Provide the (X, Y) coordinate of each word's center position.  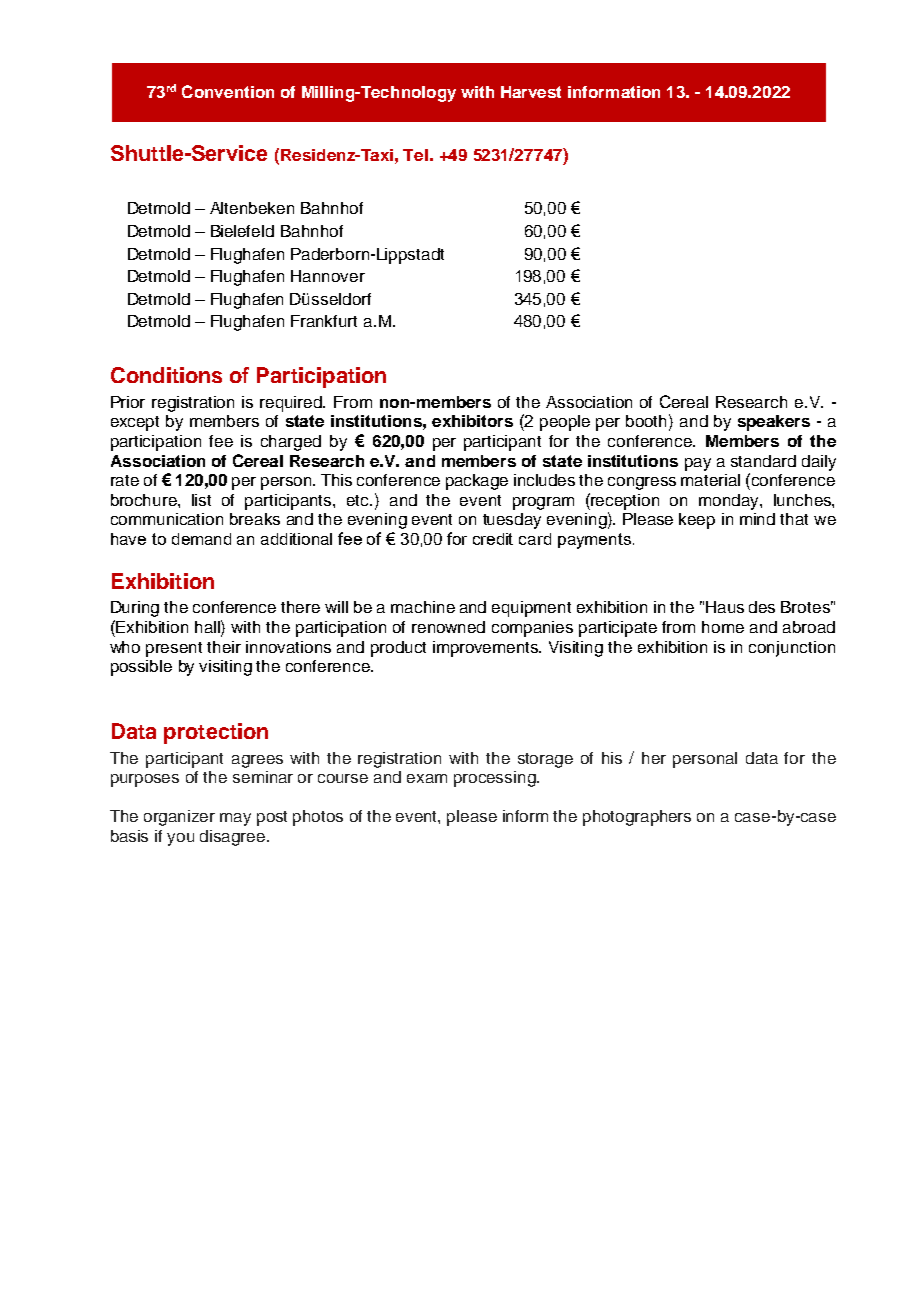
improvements (487, 649)
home (723, 627)
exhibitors (472, 421)
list (201, 500)
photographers (637, 818)
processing (496, 779)
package (477, 482)
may (235, 819)
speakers (774, 423)
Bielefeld (242, 231)
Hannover (328, 276)
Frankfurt (324, 321)
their (224, 647)
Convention (228, 91)
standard (763, 461)
